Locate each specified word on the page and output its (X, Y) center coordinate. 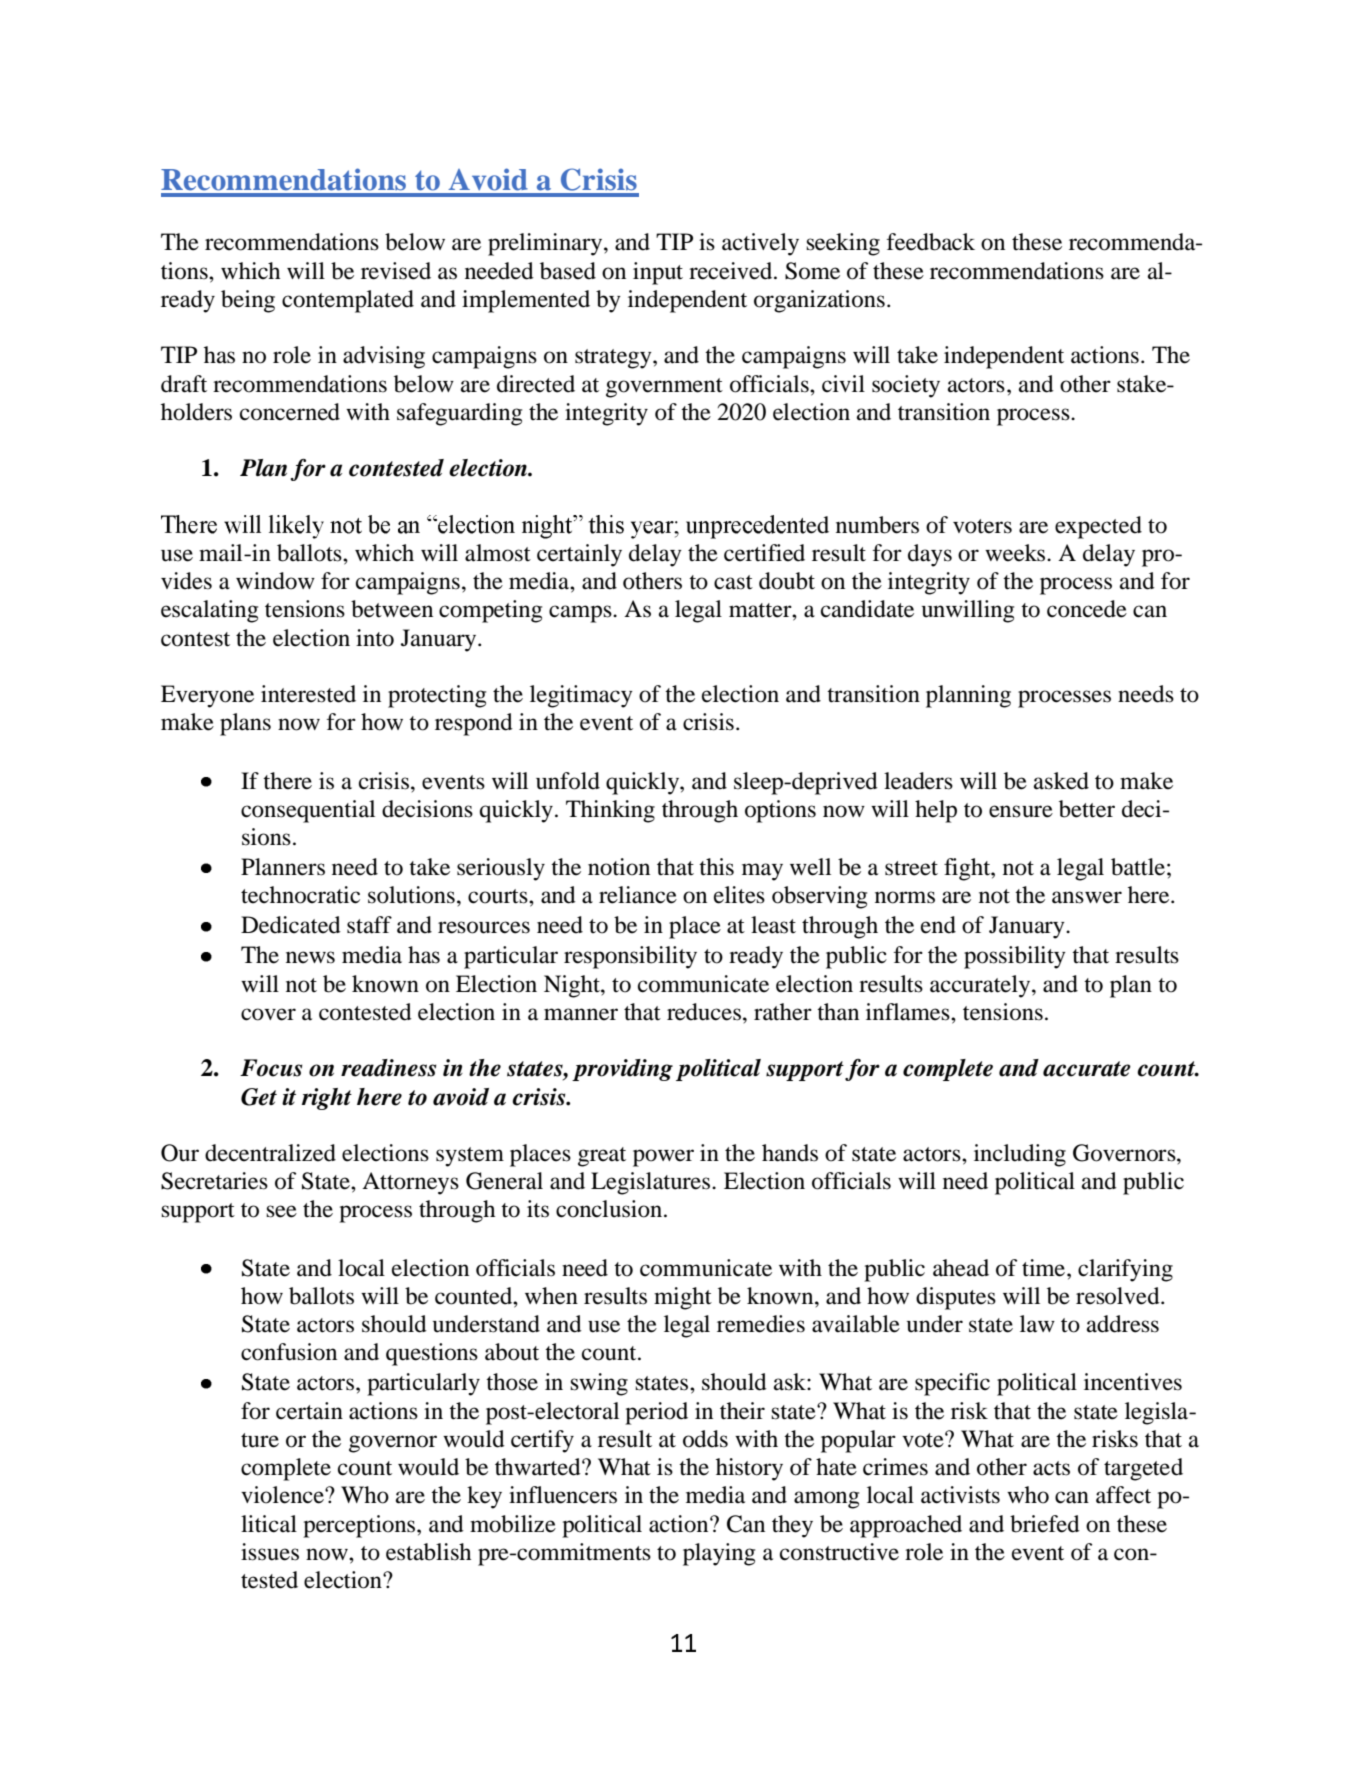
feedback (931, 242)
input (658, 273)
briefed (1045, 1524)
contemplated (348, 301)
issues (270, 1552)
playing (719, 1554)
